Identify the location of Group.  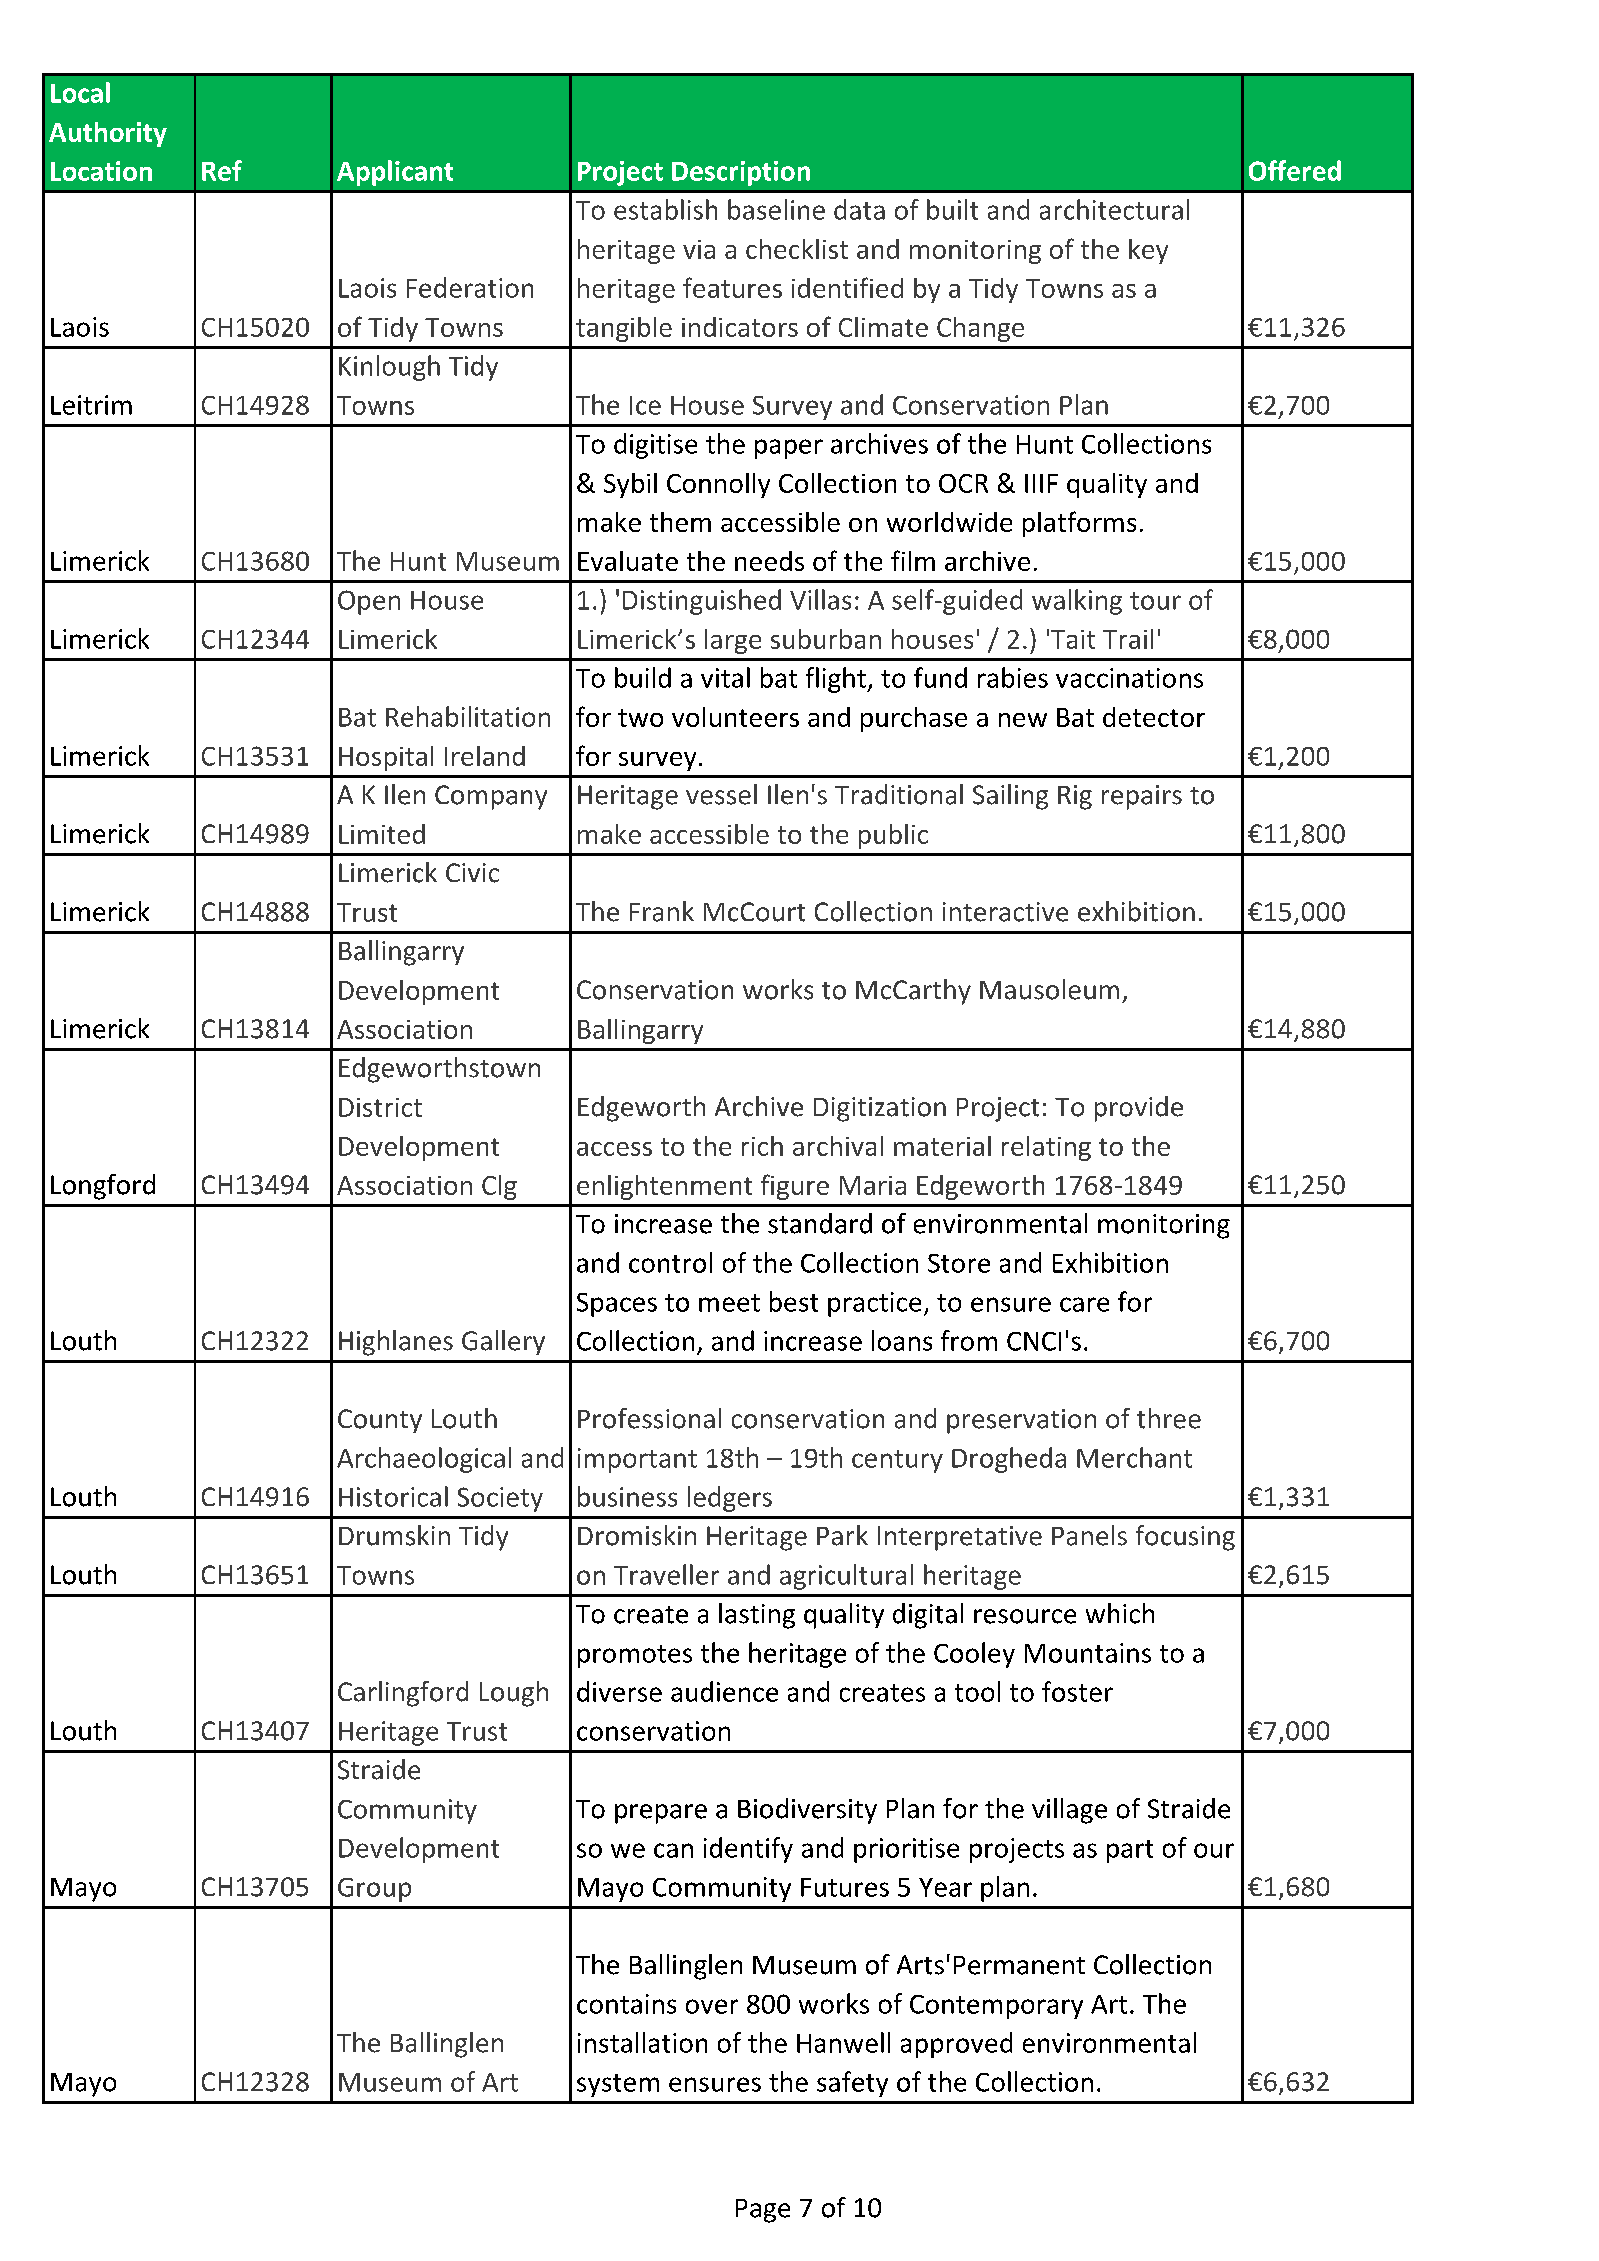
(374, 1890).
